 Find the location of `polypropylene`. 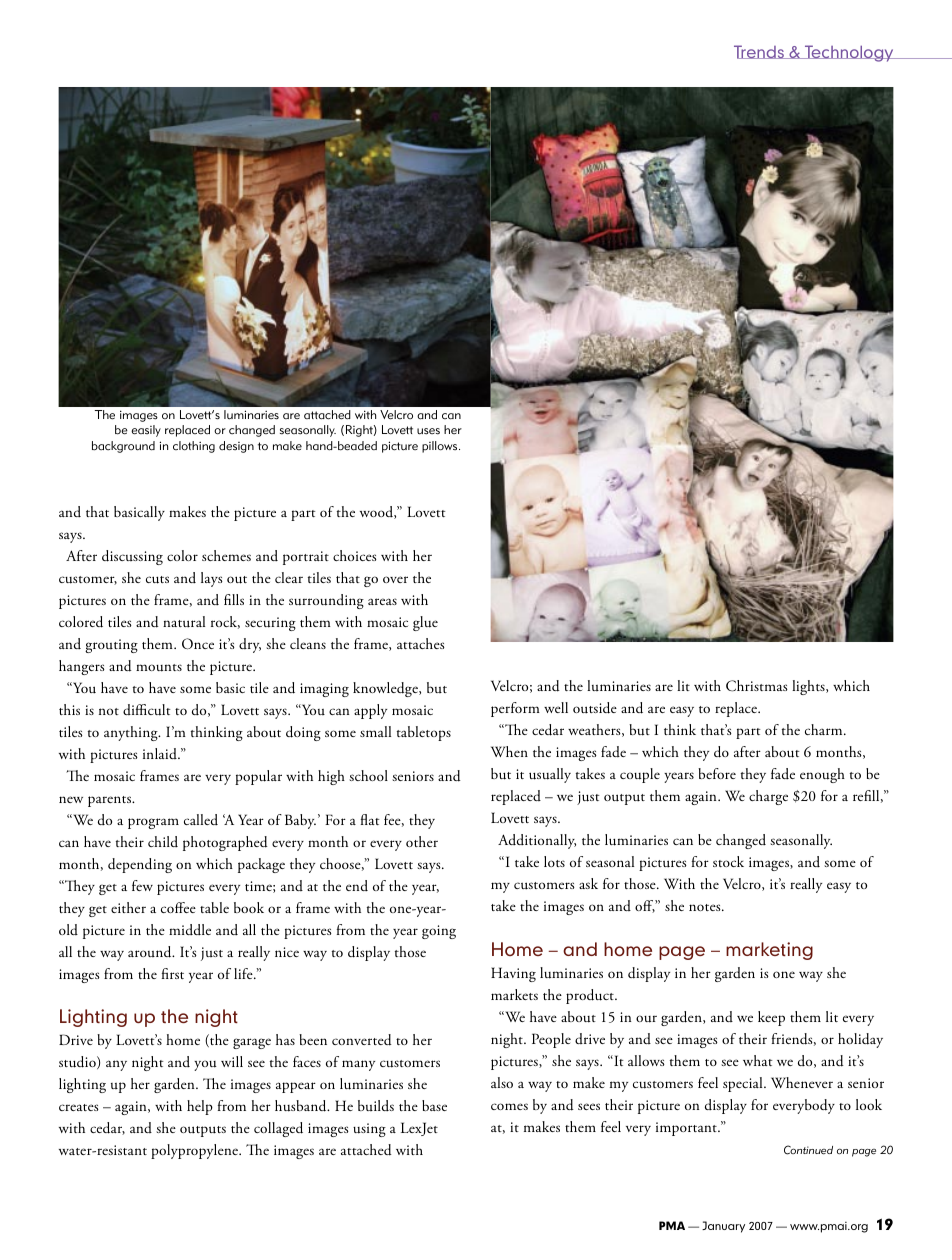

polypropylene is located at coordinates (195, 1151).
